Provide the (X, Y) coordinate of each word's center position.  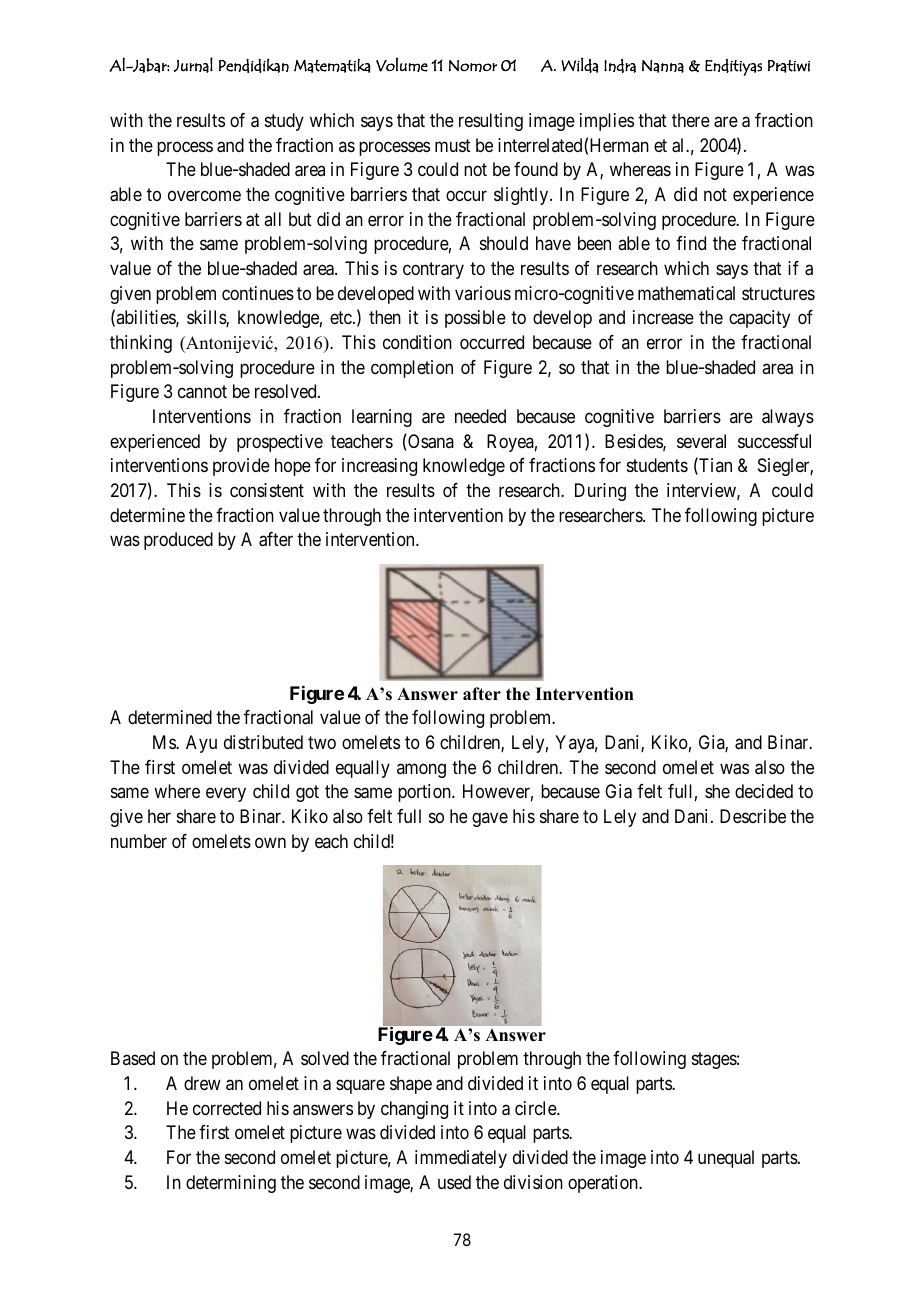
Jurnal (193, 65)
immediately (461, 1159)
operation (604, 1184)
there (691, 120)
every (226, 795)
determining (231, 1184)
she (717, 791)
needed (480, 416)
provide (241, 467)
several (701, 441)
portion (425, 793)
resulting (491, 122)
